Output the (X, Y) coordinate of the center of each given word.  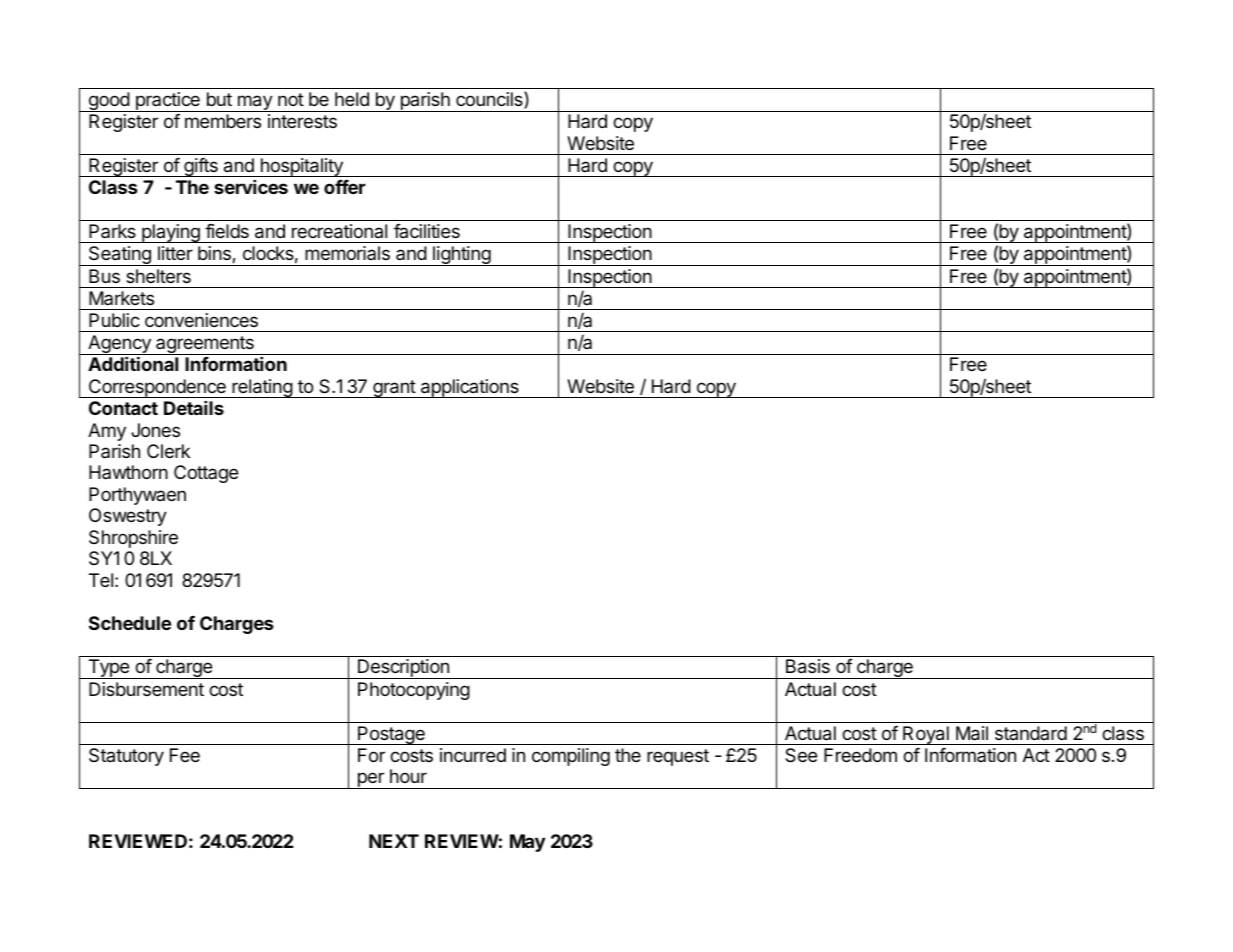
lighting (462, 256)
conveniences (201, 320)
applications (470, 388)
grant (394, 389)
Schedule (130, 623)
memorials (347, 253)
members (223, 121)
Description (403, 669)
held (352, 99)
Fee (185, 755)
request (678, 757)
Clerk (168, 451)
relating (262, 388)
